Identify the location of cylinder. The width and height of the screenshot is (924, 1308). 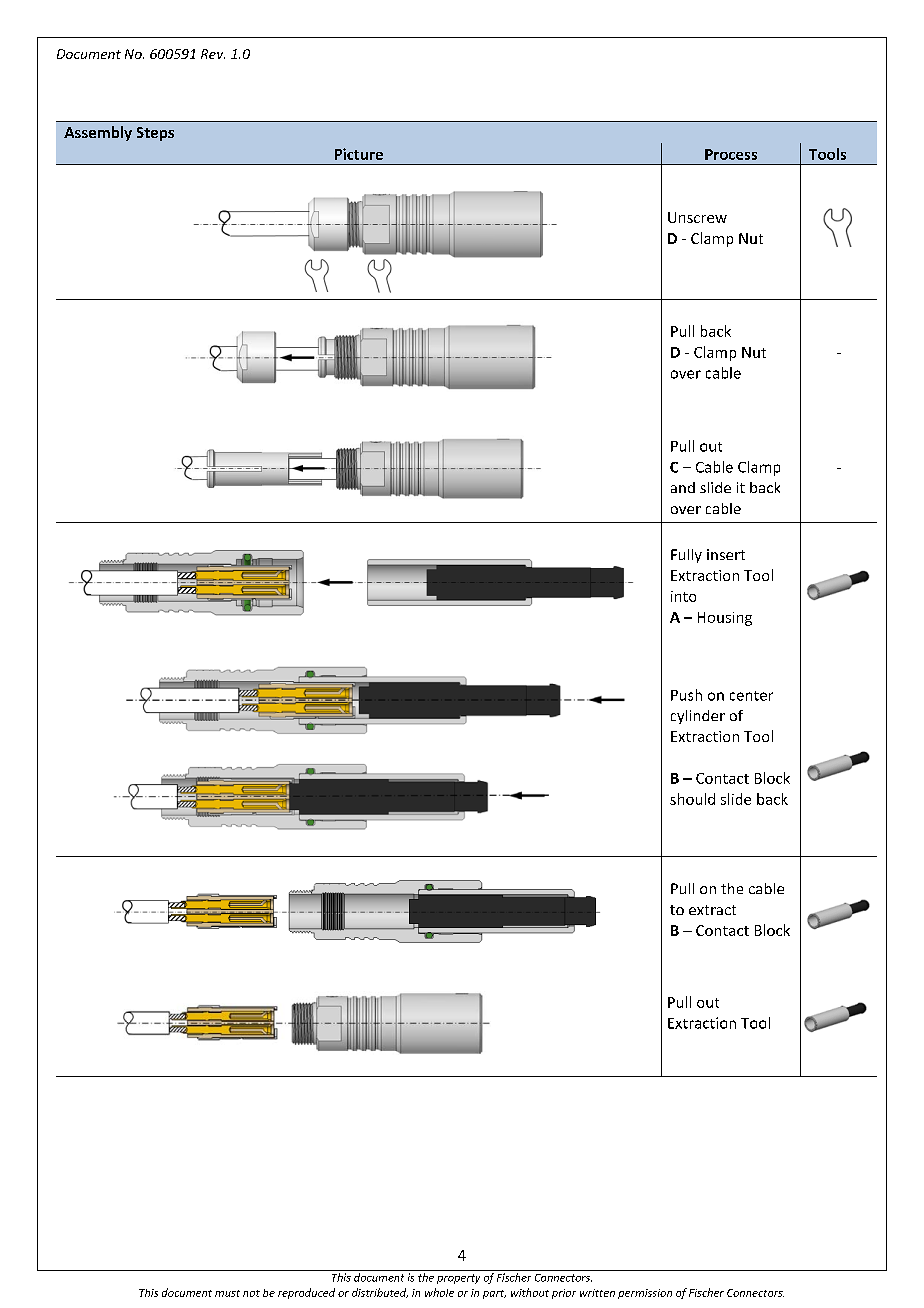
(698, 717).
